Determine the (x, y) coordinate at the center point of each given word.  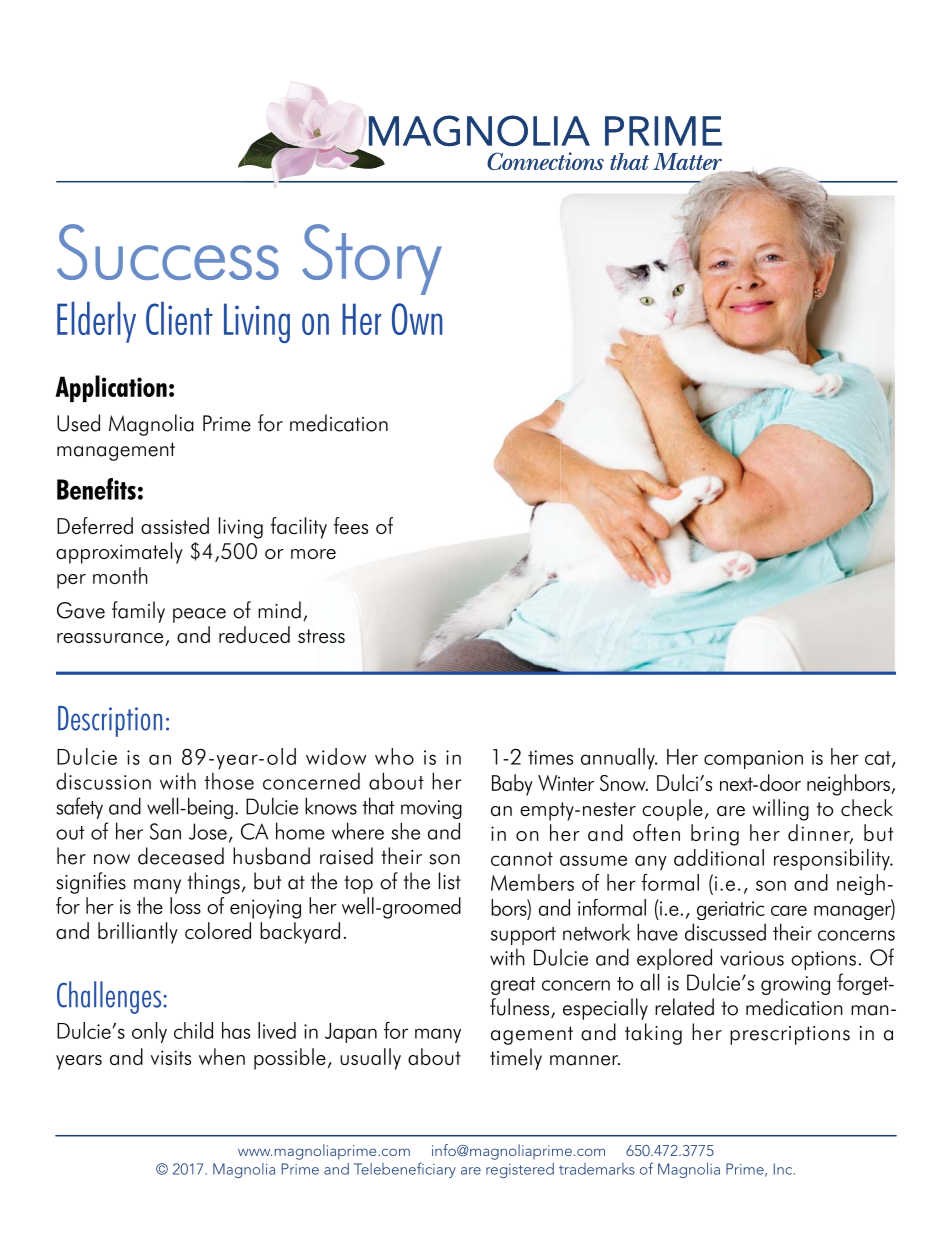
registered (520, 1170)
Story (372, 259)
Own (417, 319)
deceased (181, 856)
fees (351, 525)
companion (753, 759)
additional (719, 857)
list (450, 881)
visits (171, 1057)
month (120, 575)
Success (168, 252)
